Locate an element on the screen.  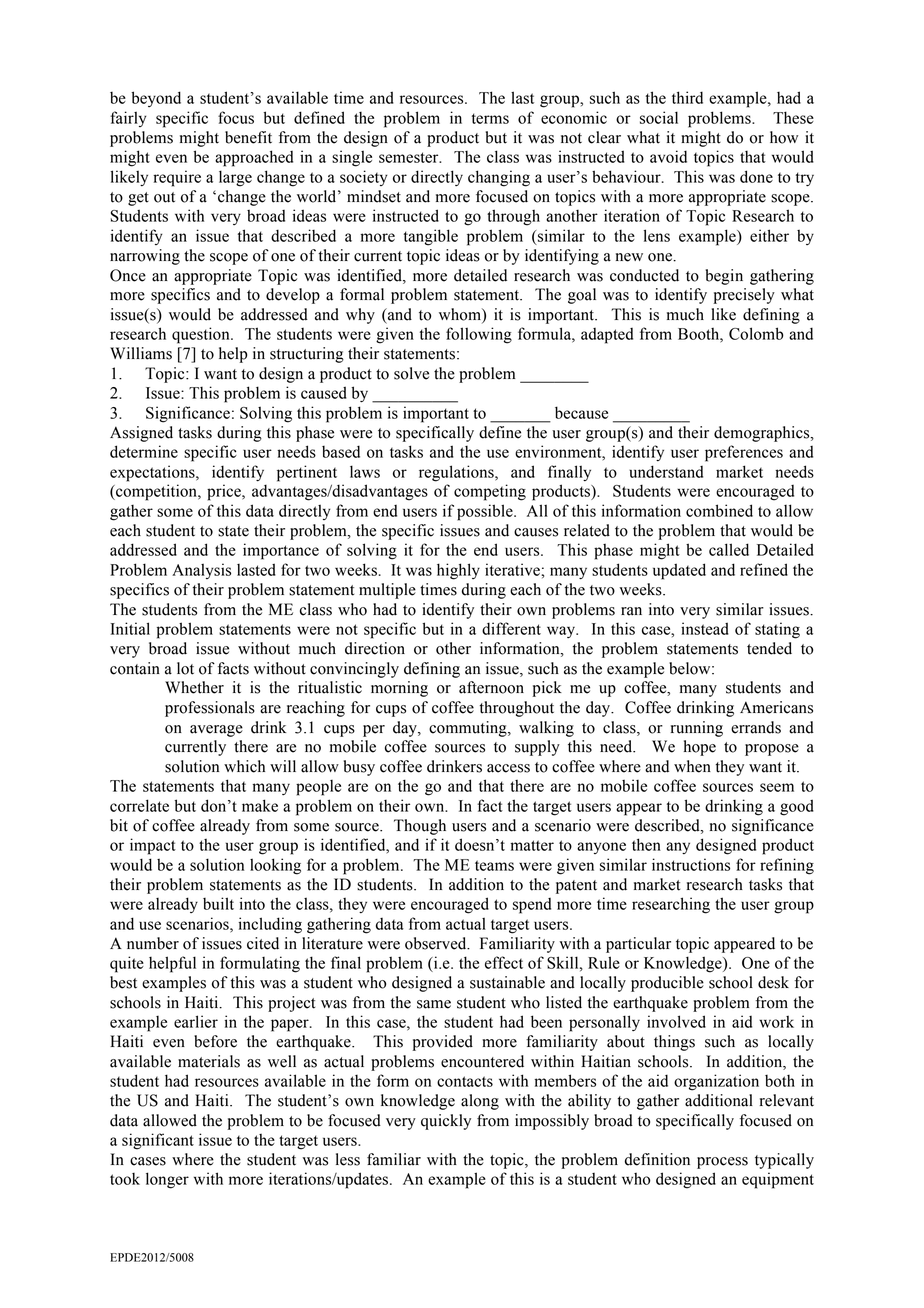
possible is located at coordinates (486, 512).
